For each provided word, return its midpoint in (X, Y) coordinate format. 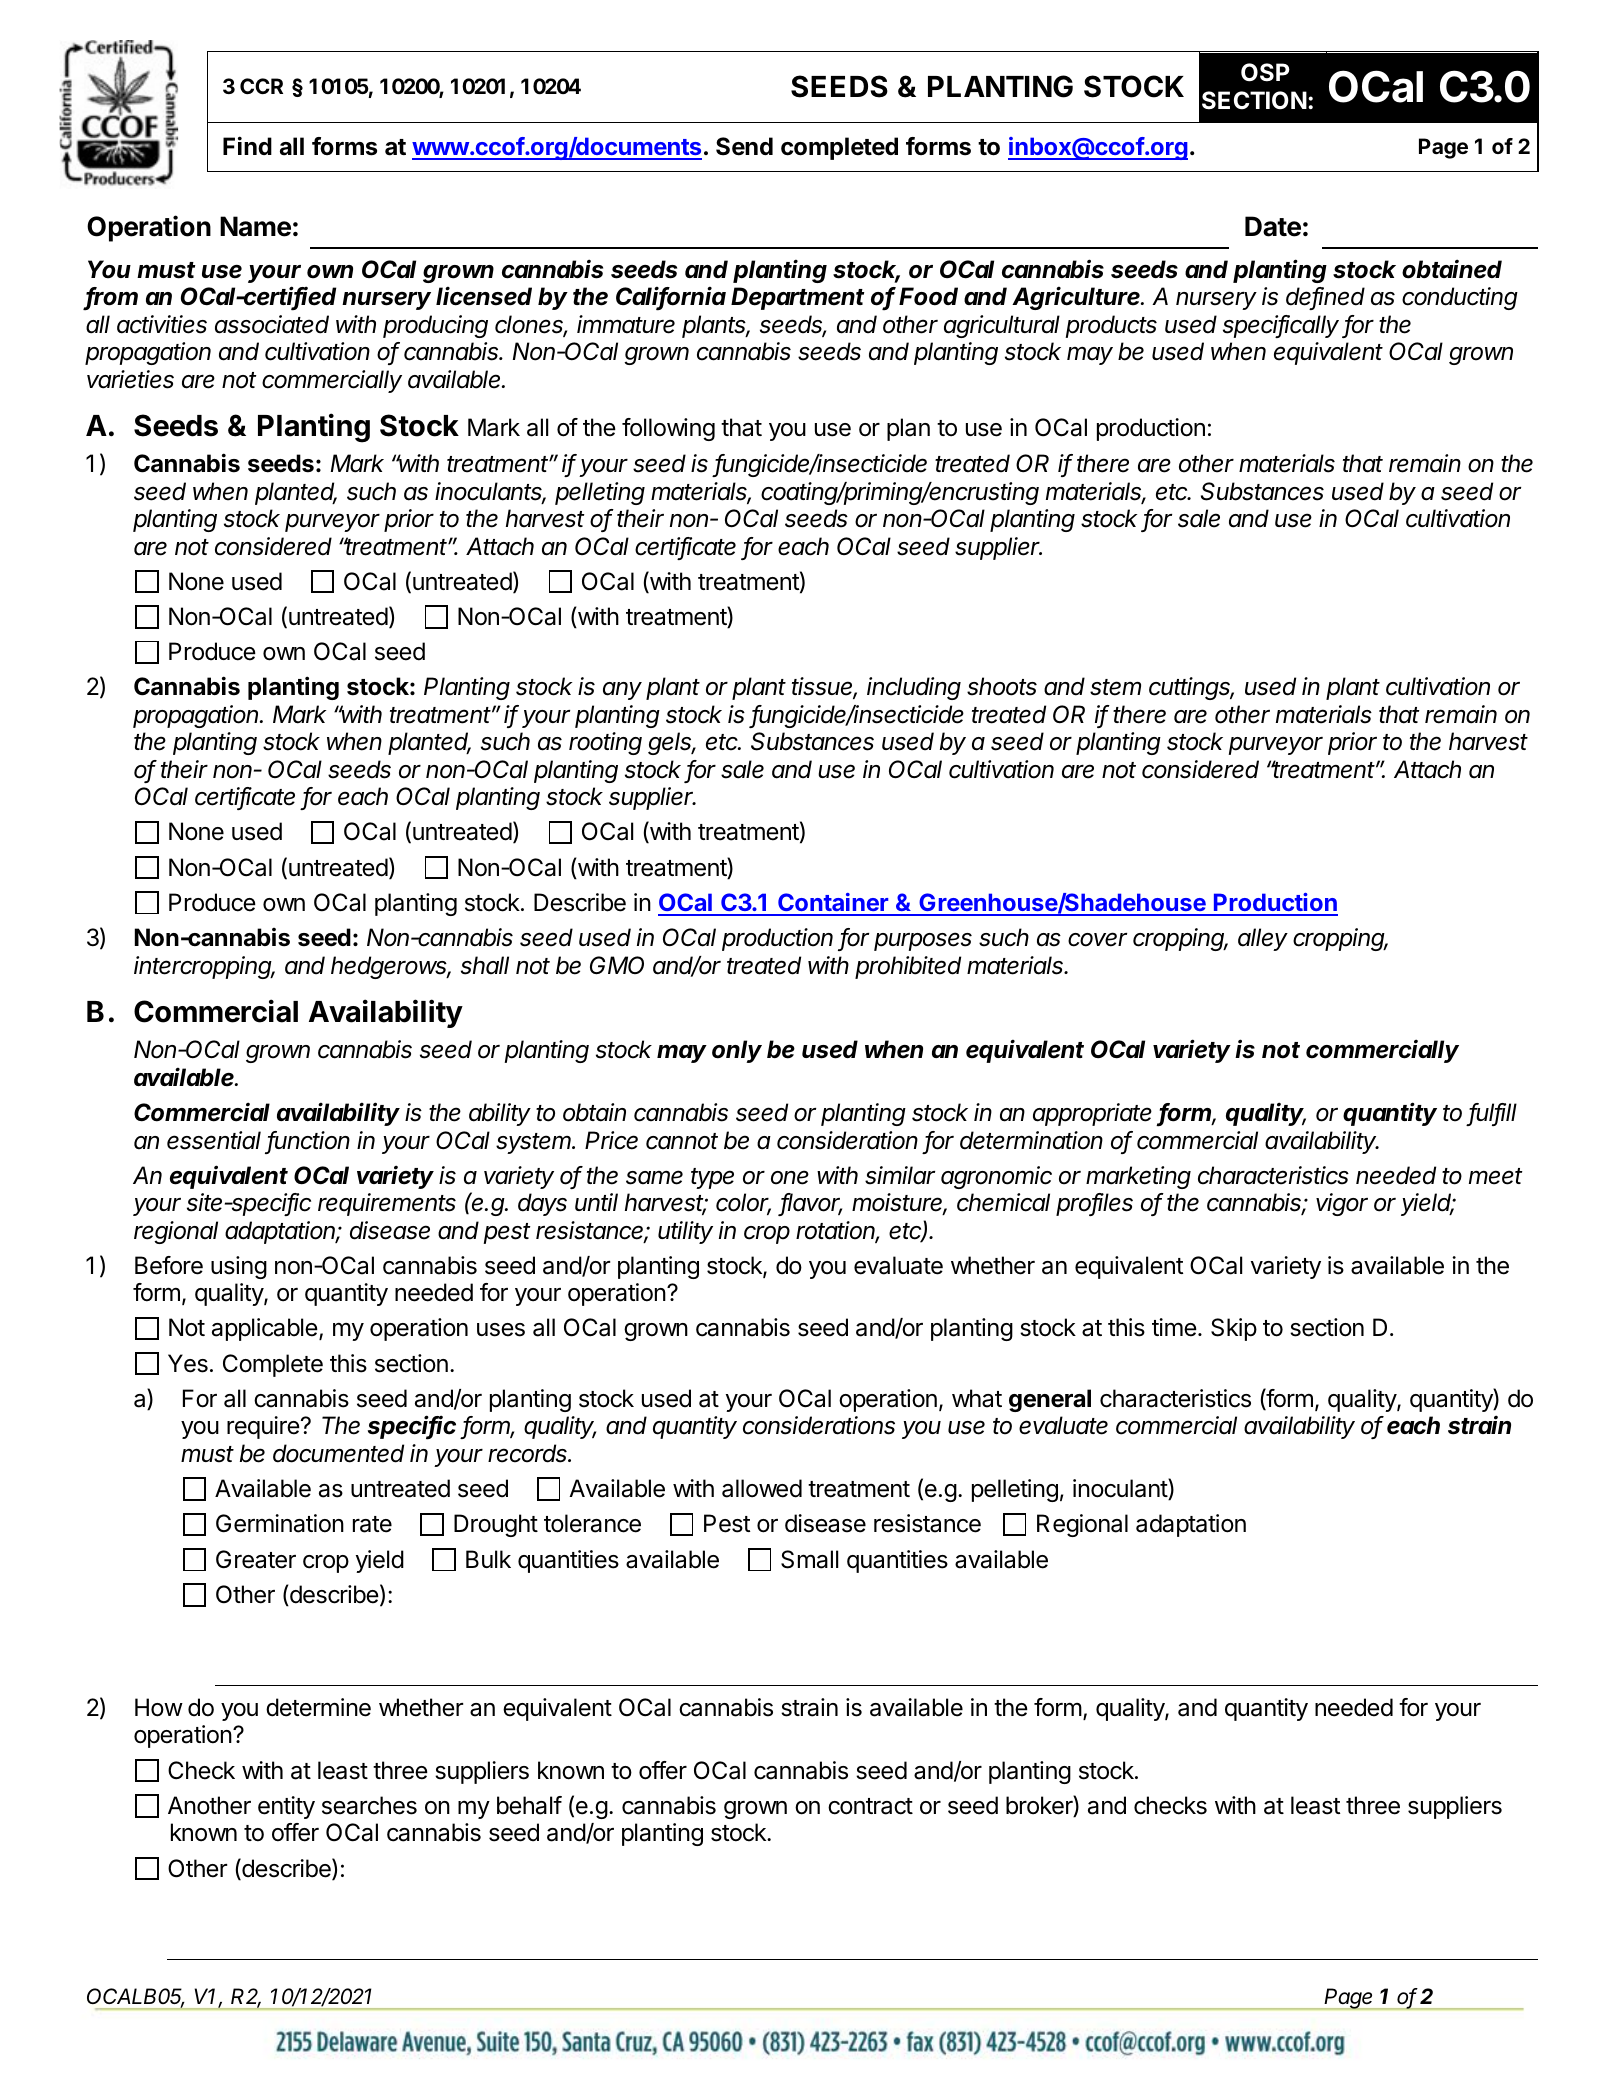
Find (247, 145)
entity (286, 1807)
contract (870, 1806)
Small (809, 1559)
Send (744, 146)
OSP (1265, 72)
